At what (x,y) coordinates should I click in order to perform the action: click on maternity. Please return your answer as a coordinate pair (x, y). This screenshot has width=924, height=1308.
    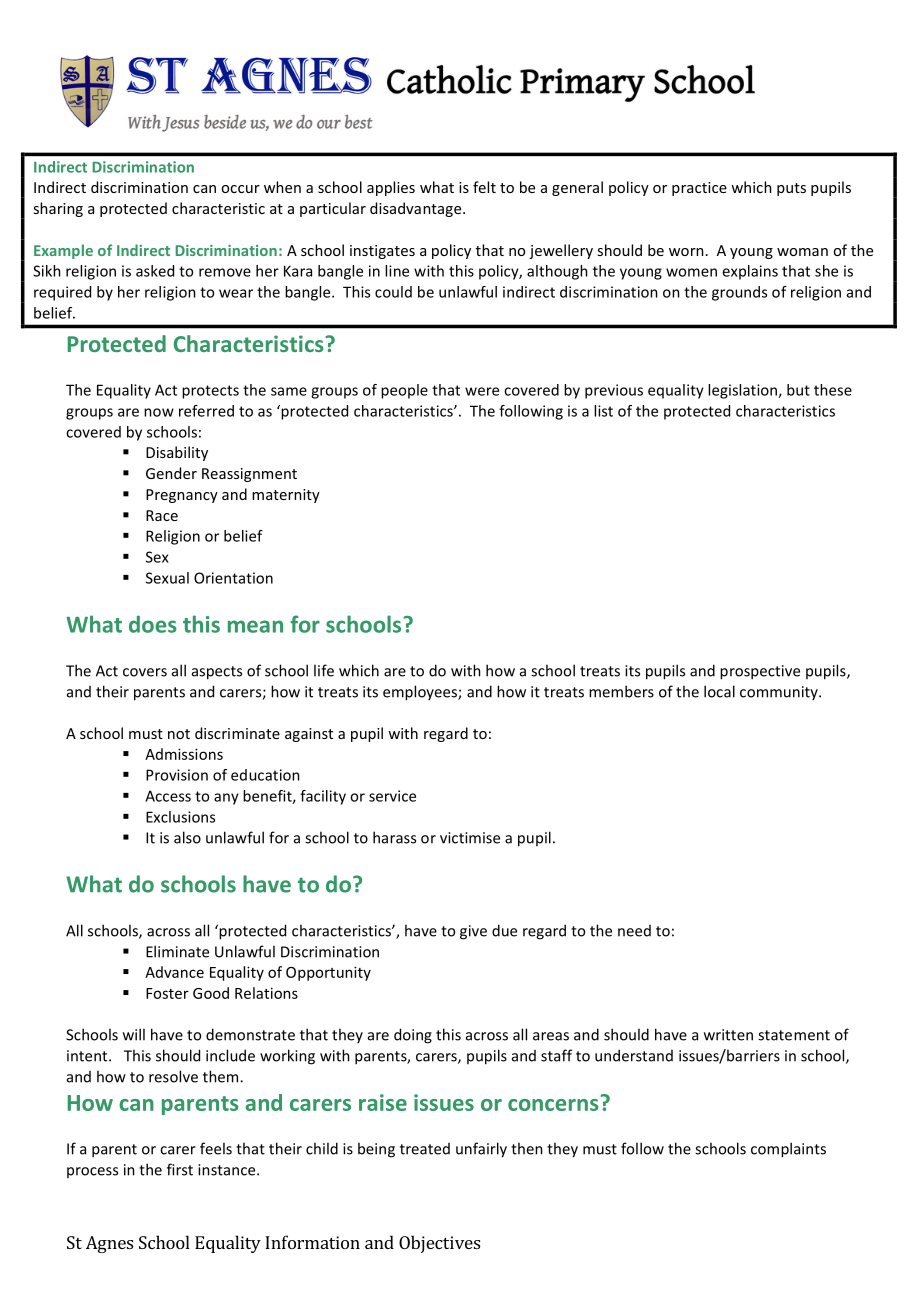
    Looking at the image, I should click on (286, 496).
